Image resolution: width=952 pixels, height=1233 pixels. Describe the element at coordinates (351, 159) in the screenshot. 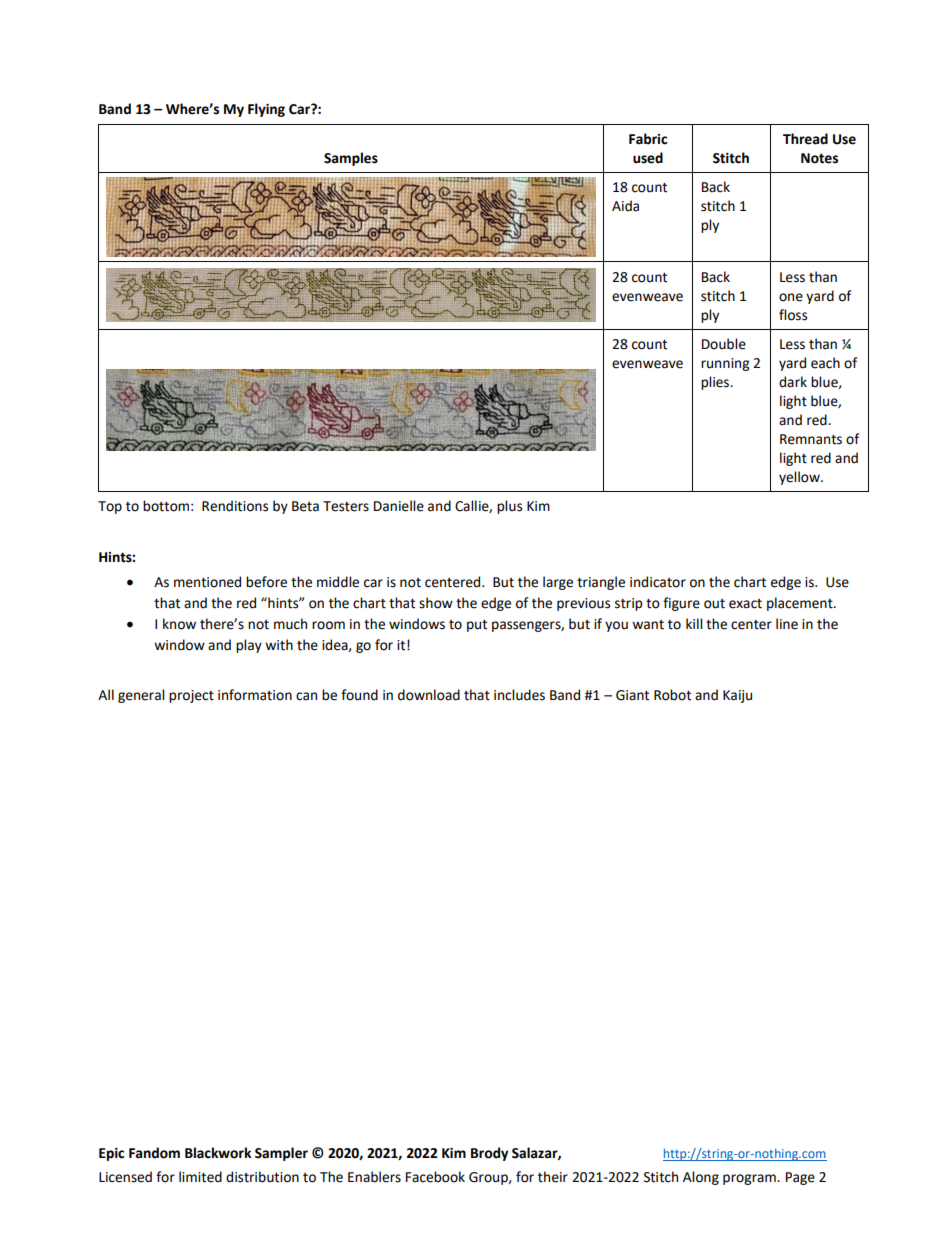

I see `Samples` at that location.
